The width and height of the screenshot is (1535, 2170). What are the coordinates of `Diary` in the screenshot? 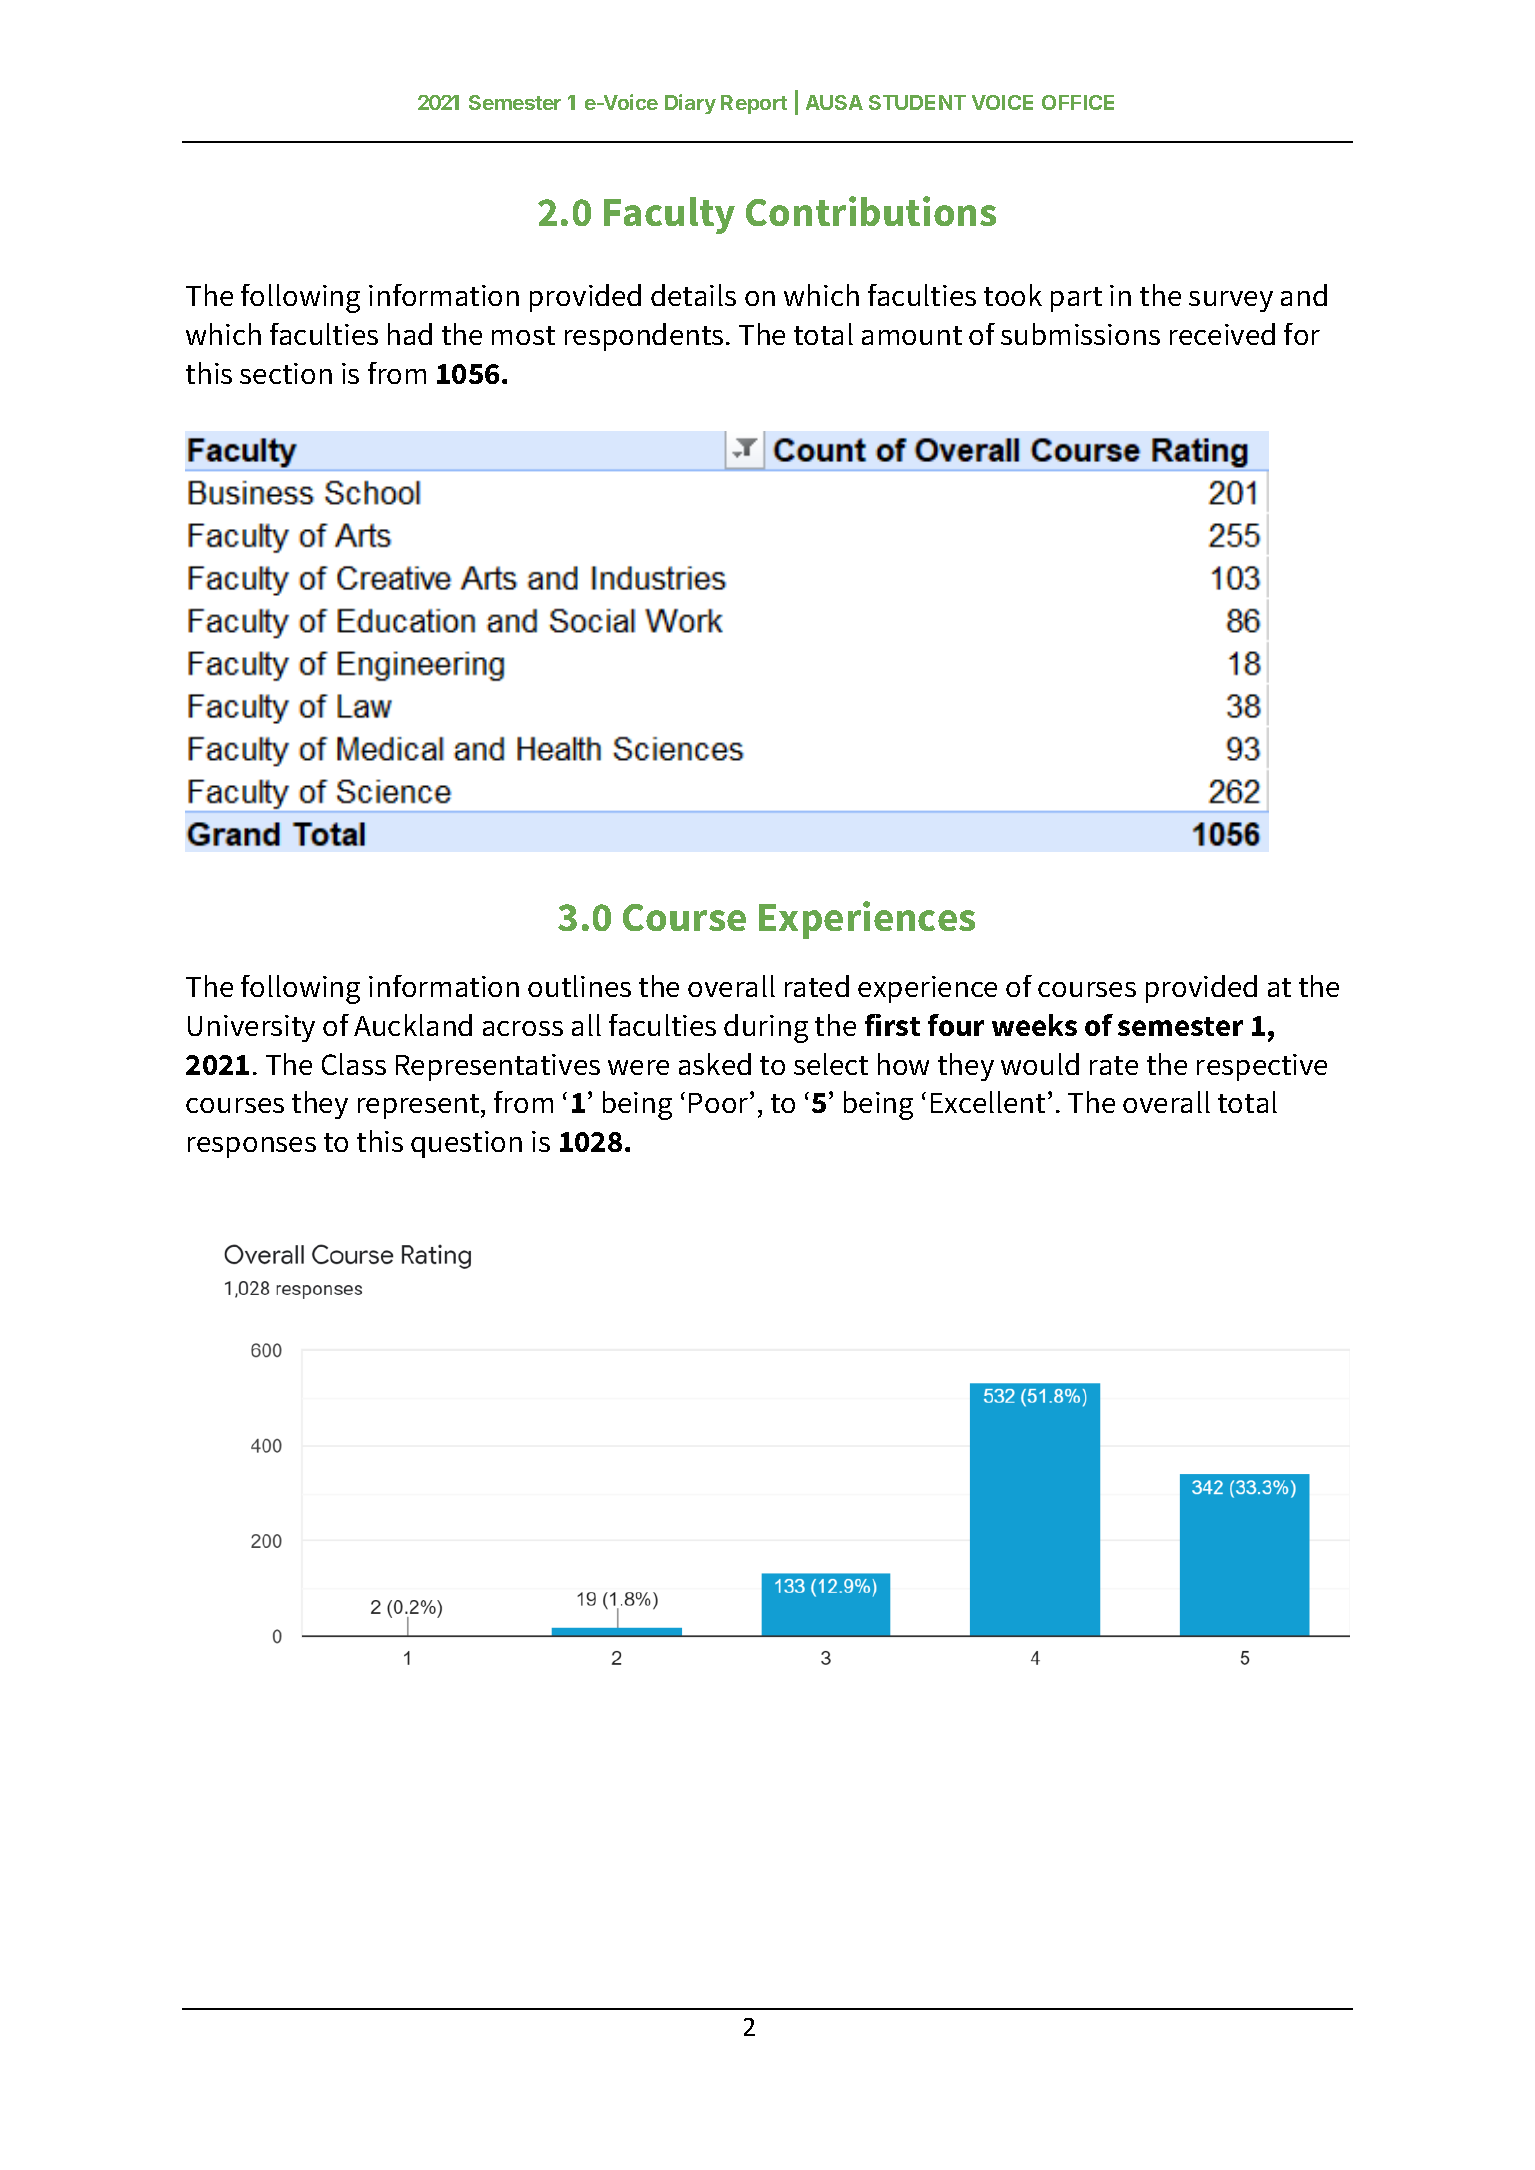 It's located at (690, 104).
